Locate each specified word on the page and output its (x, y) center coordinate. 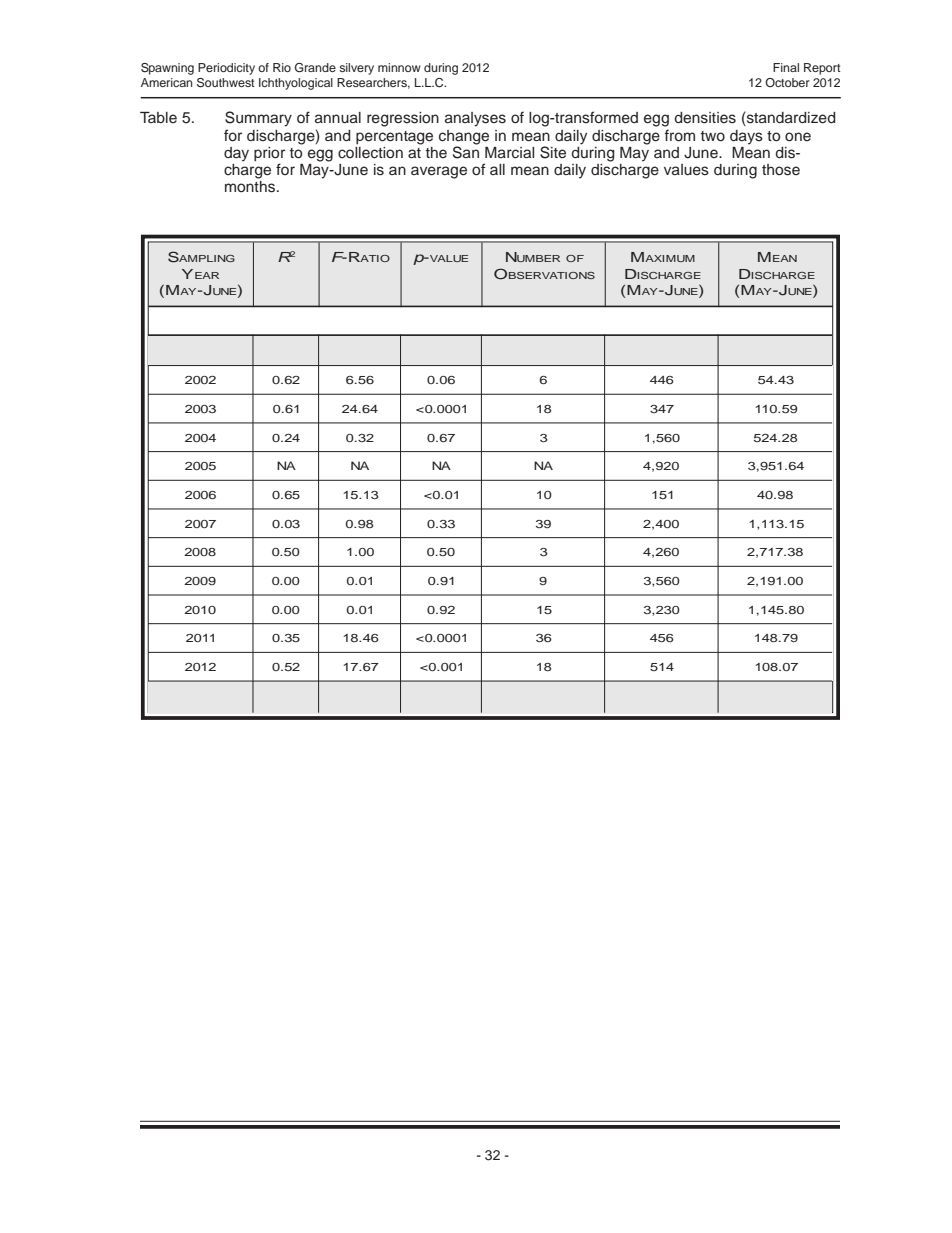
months (250, 185)
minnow (399, 67)
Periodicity (226, 69)
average (439, 172)
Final (786, 67)
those (781, 170)
